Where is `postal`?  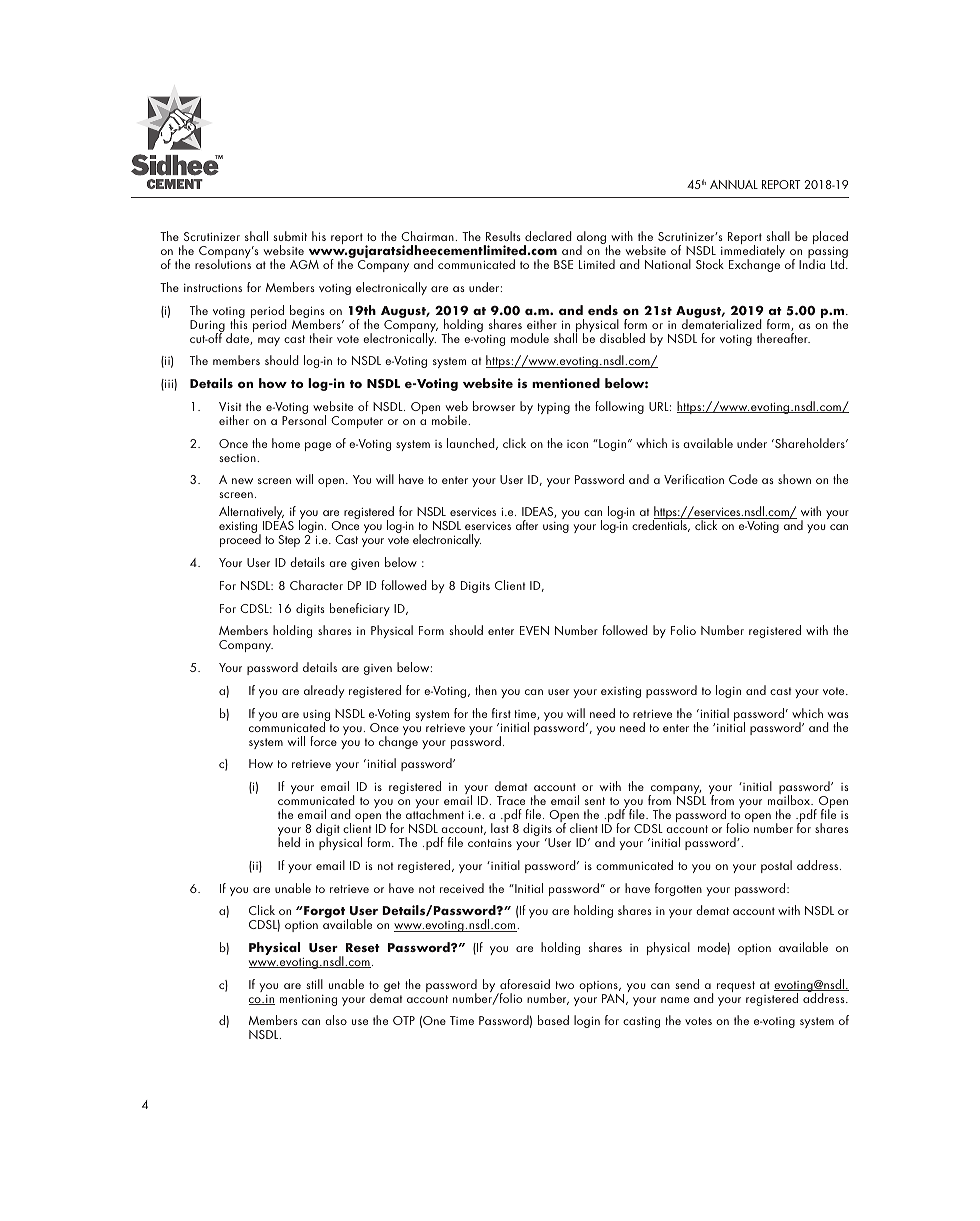
postal is located at coordinates (776, 866).
